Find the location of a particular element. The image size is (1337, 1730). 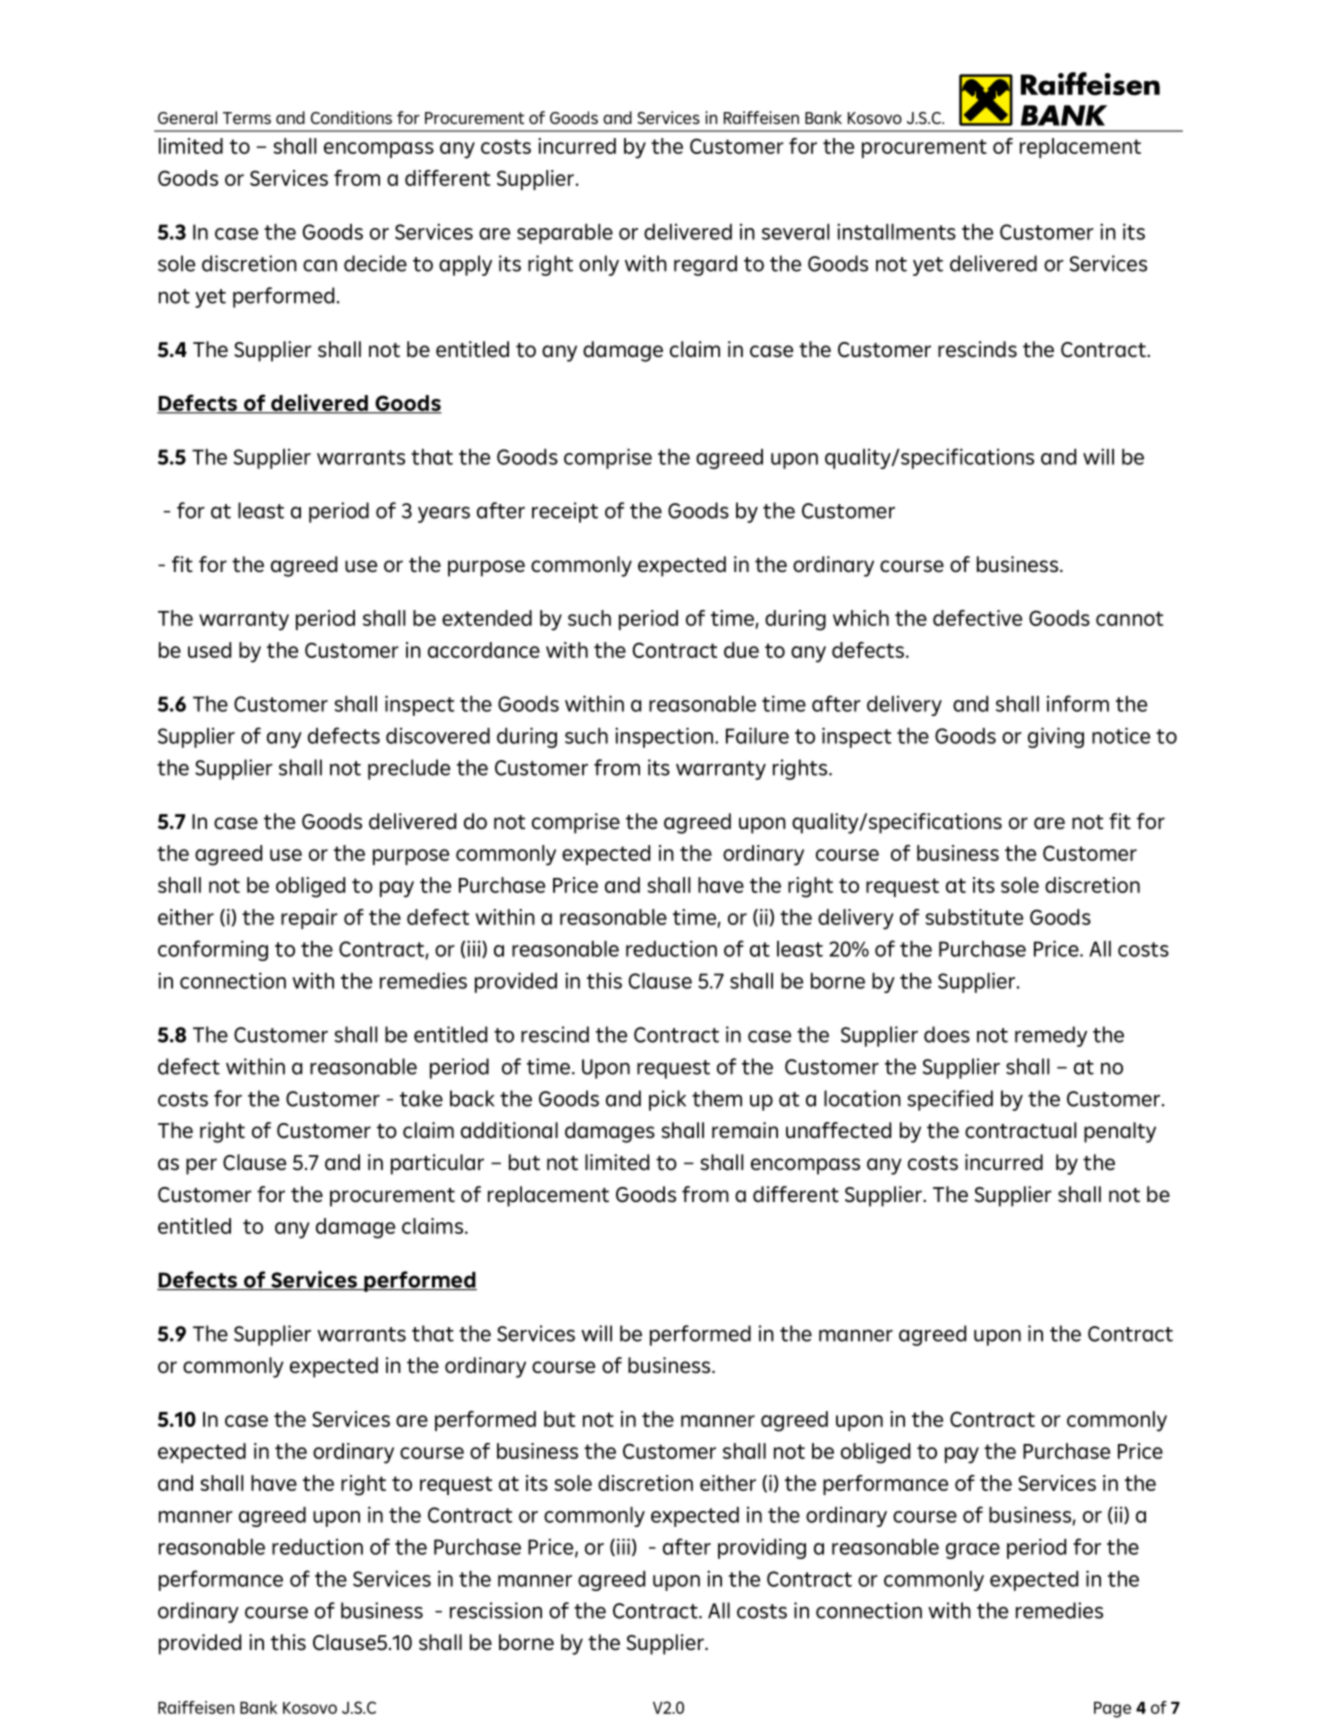

rescission is located at coordinates (496, 1610).
